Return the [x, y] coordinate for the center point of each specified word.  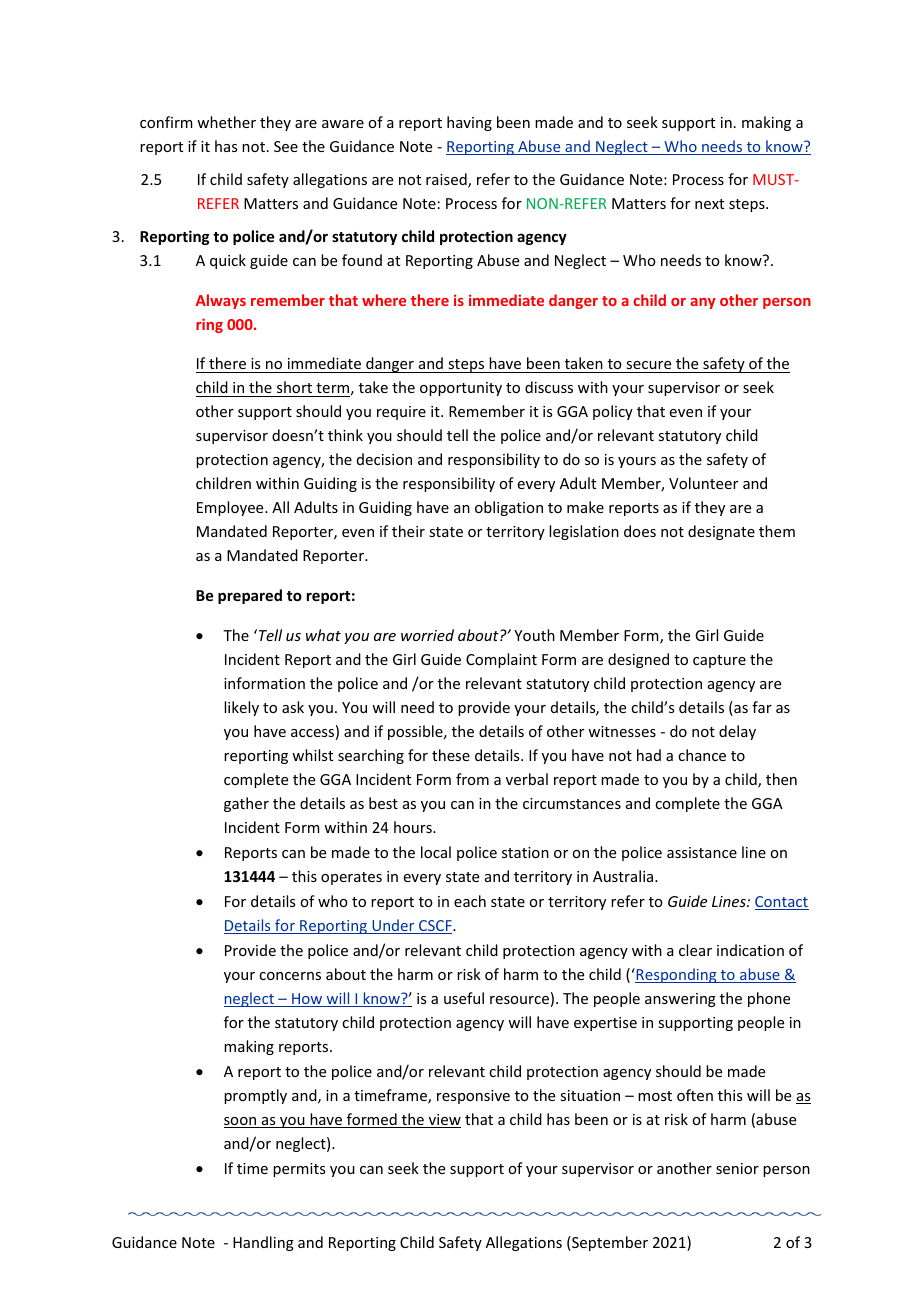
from [472, 779]
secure [648, 365]
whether [226, 122]
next [709, 204]
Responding [676, 975]
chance [702, 755]
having [469, 123]
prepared [250, 596]
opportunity [461, 389]
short [294, 387]
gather [246, 804]
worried [427, 635]
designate [721, 532]
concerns [290, 976]
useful [464, 998]
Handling [263, 1243]
